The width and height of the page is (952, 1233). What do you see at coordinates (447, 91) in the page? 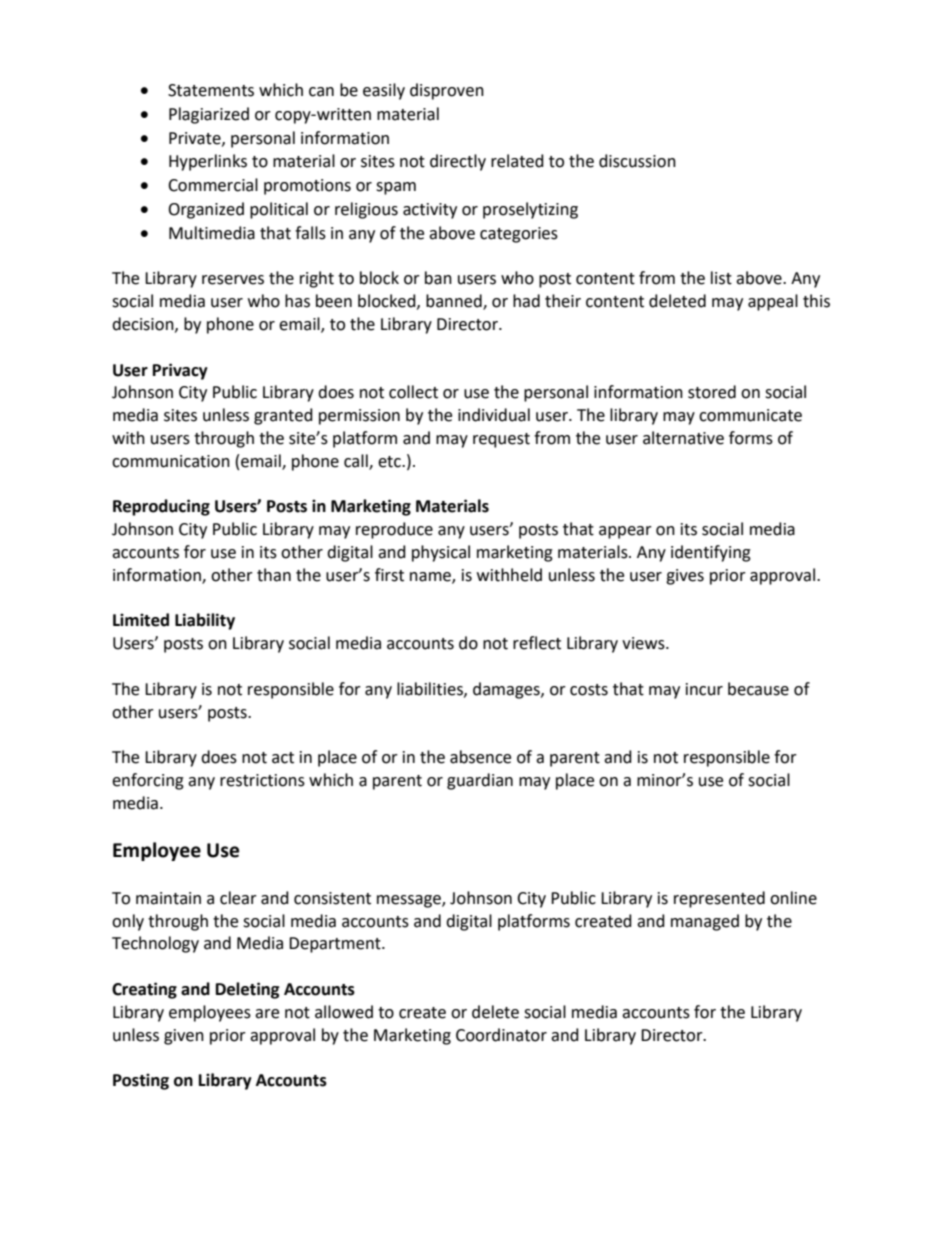
I see `disproven` at bounding box center [447, 91].
